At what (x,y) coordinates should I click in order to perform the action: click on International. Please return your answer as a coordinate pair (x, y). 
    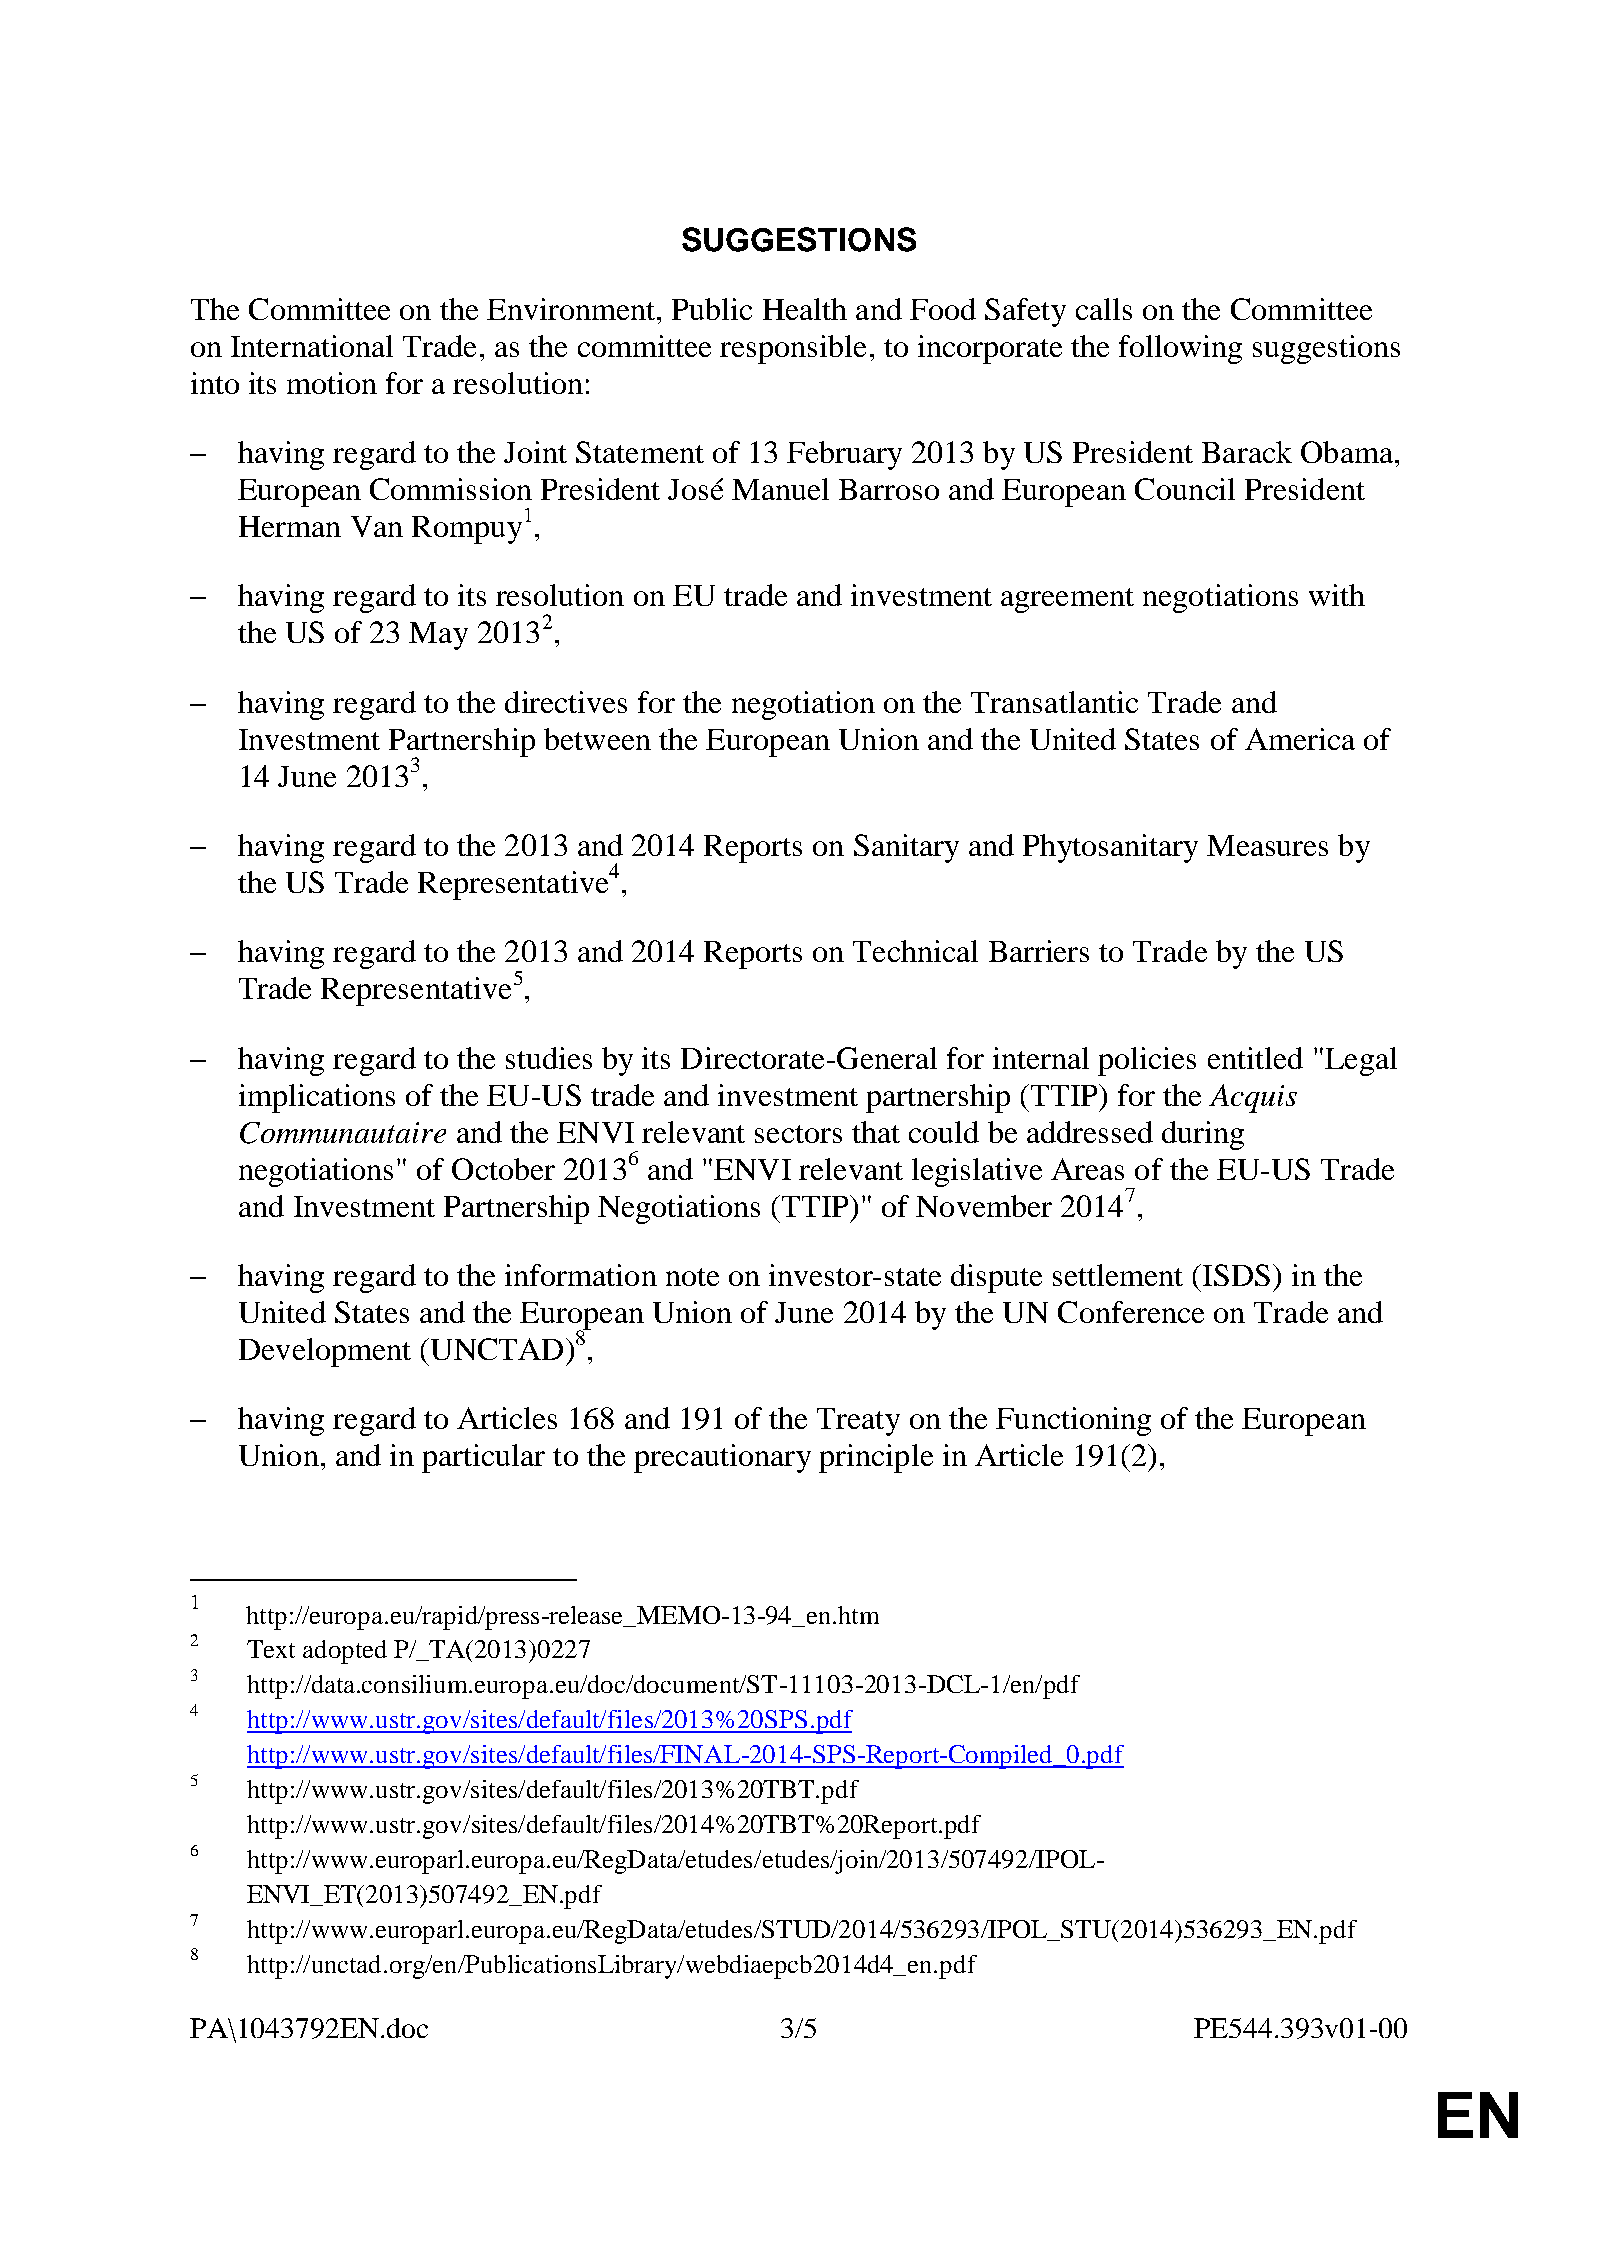
    Looking at the image, I should click on (312, 346).
